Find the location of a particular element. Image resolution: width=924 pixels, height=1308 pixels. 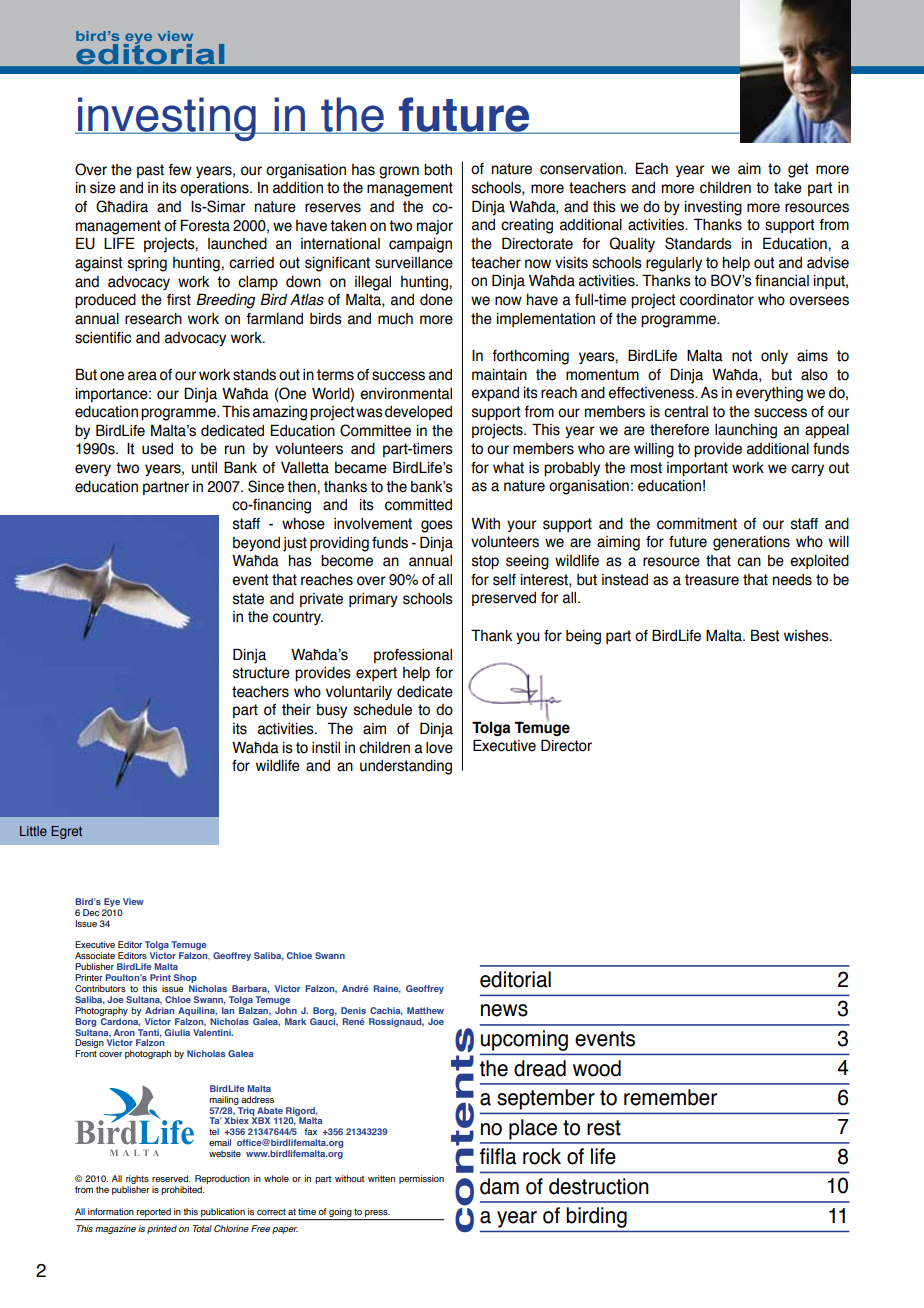

information is located at coordinates (111, 1211).
